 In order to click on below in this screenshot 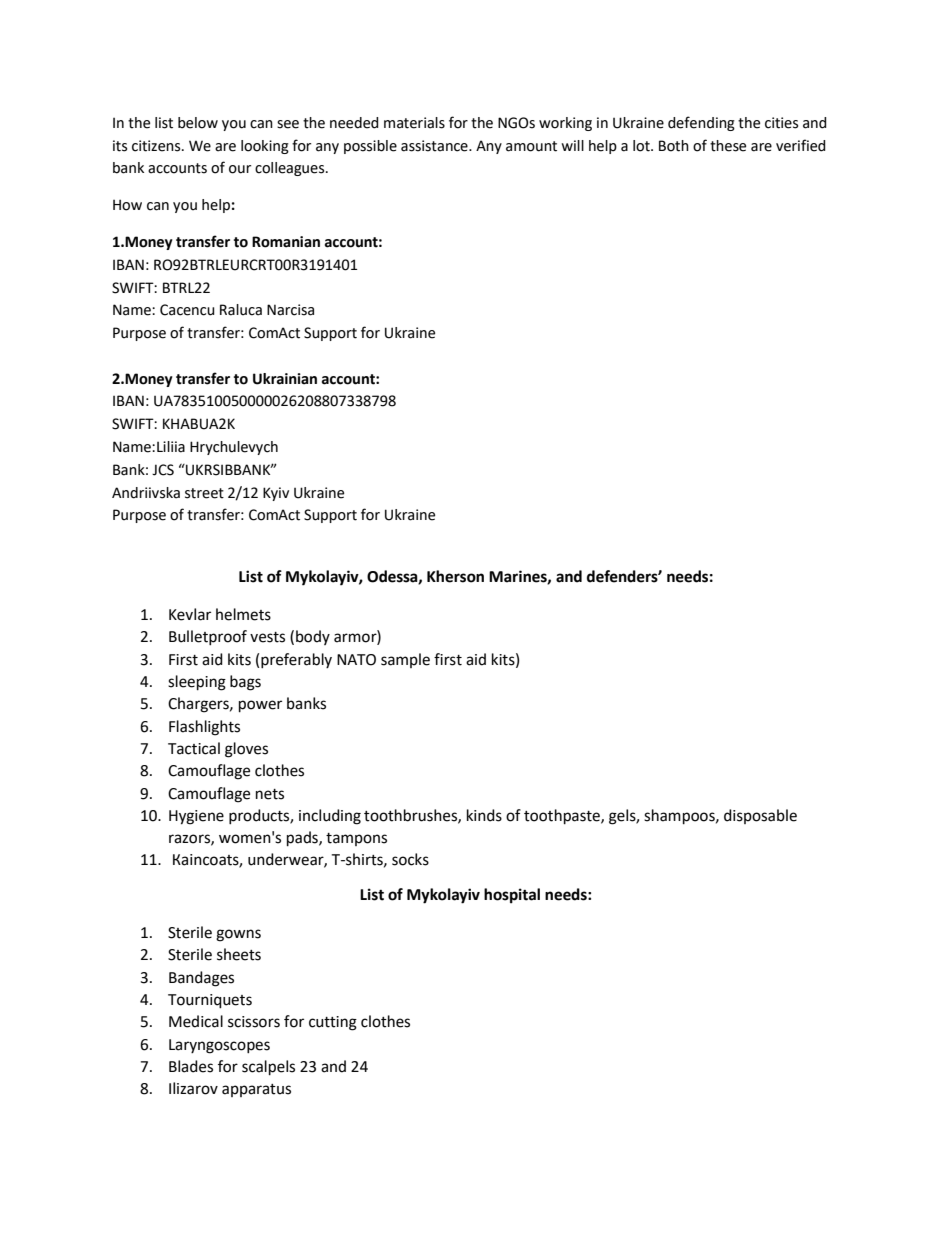, I will do `click(198, 123)`.
